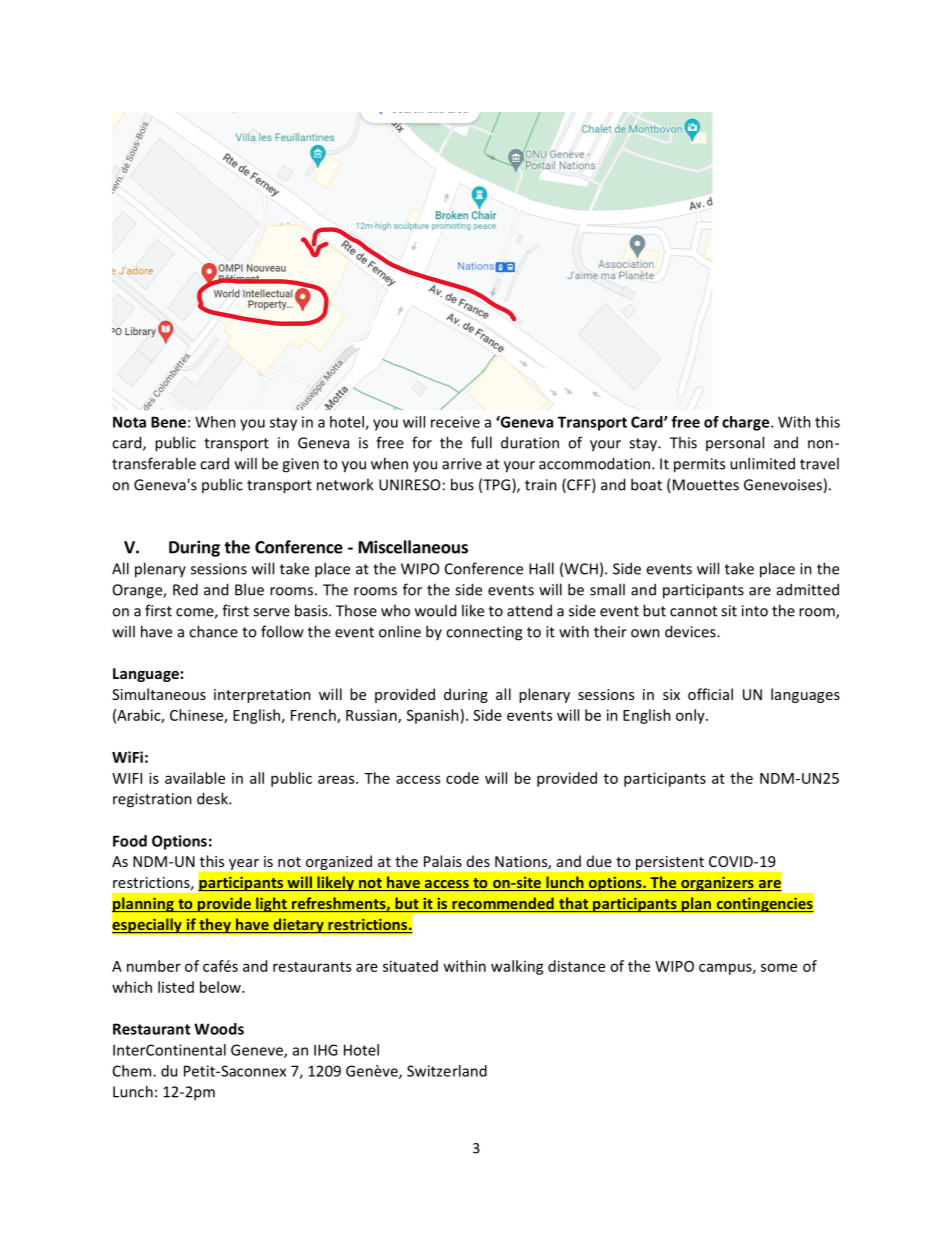  I want to click on full, so click(481, 442).
